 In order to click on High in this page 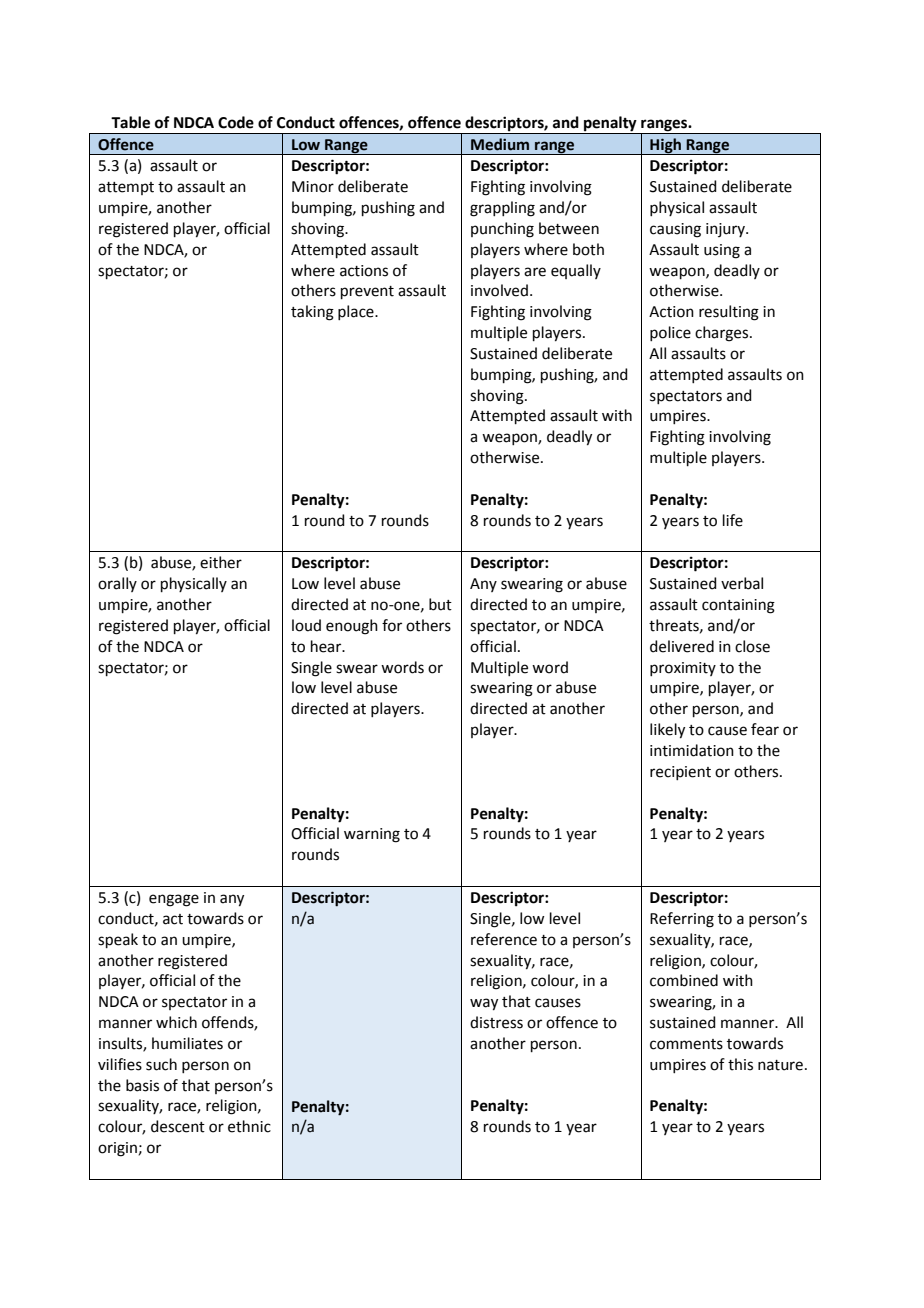, I will do `click(666, 146)`.
